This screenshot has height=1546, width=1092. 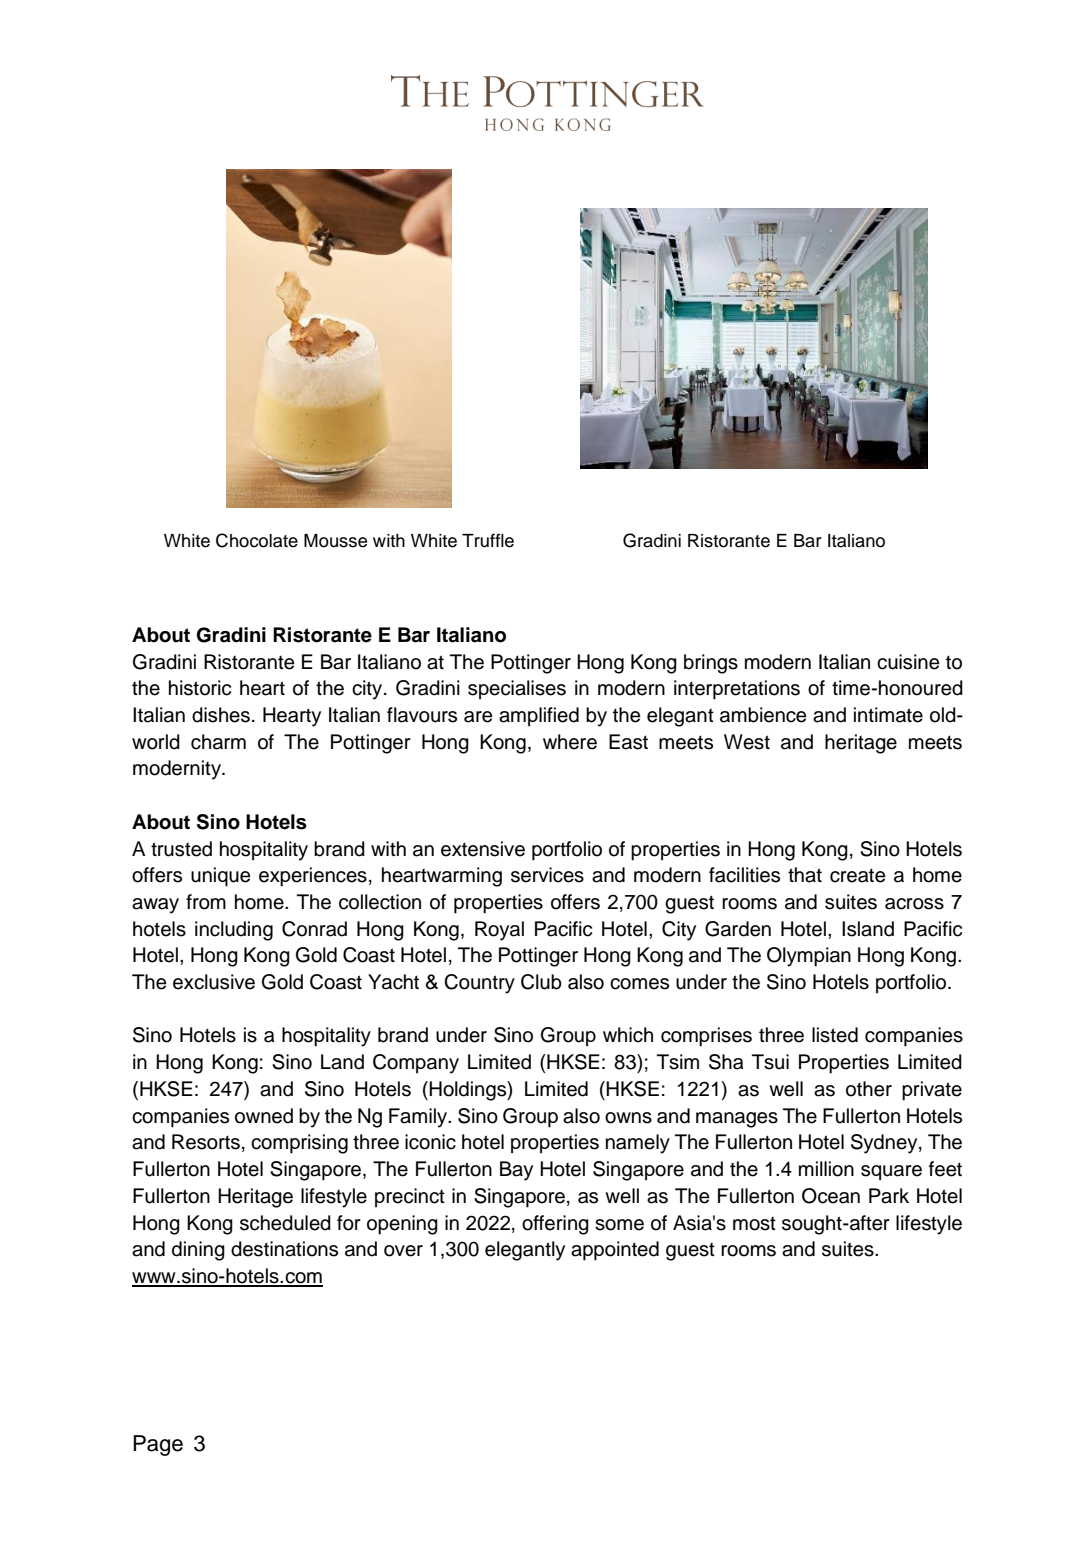 I want to click on Bay, so click(x=516, y=1171).
